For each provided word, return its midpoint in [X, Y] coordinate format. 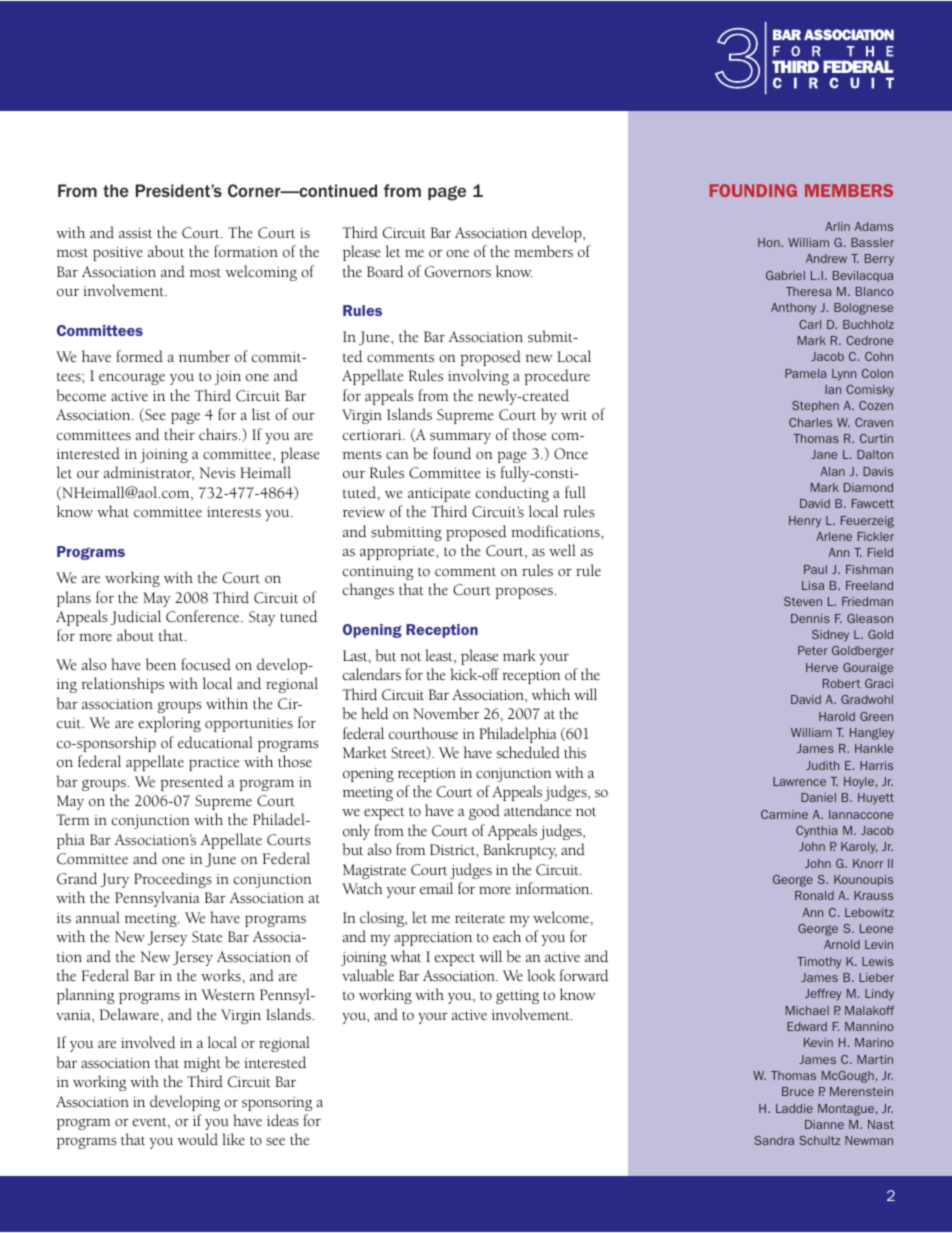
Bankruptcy [520, 851]
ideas [283, 1120]
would [198, 1139]
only [356, 832]
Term [73, 820]
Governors [458, 272]
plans [74, 599]
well [562, 550]
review [364, 512]
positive [118, 254]
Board [385, 271]
